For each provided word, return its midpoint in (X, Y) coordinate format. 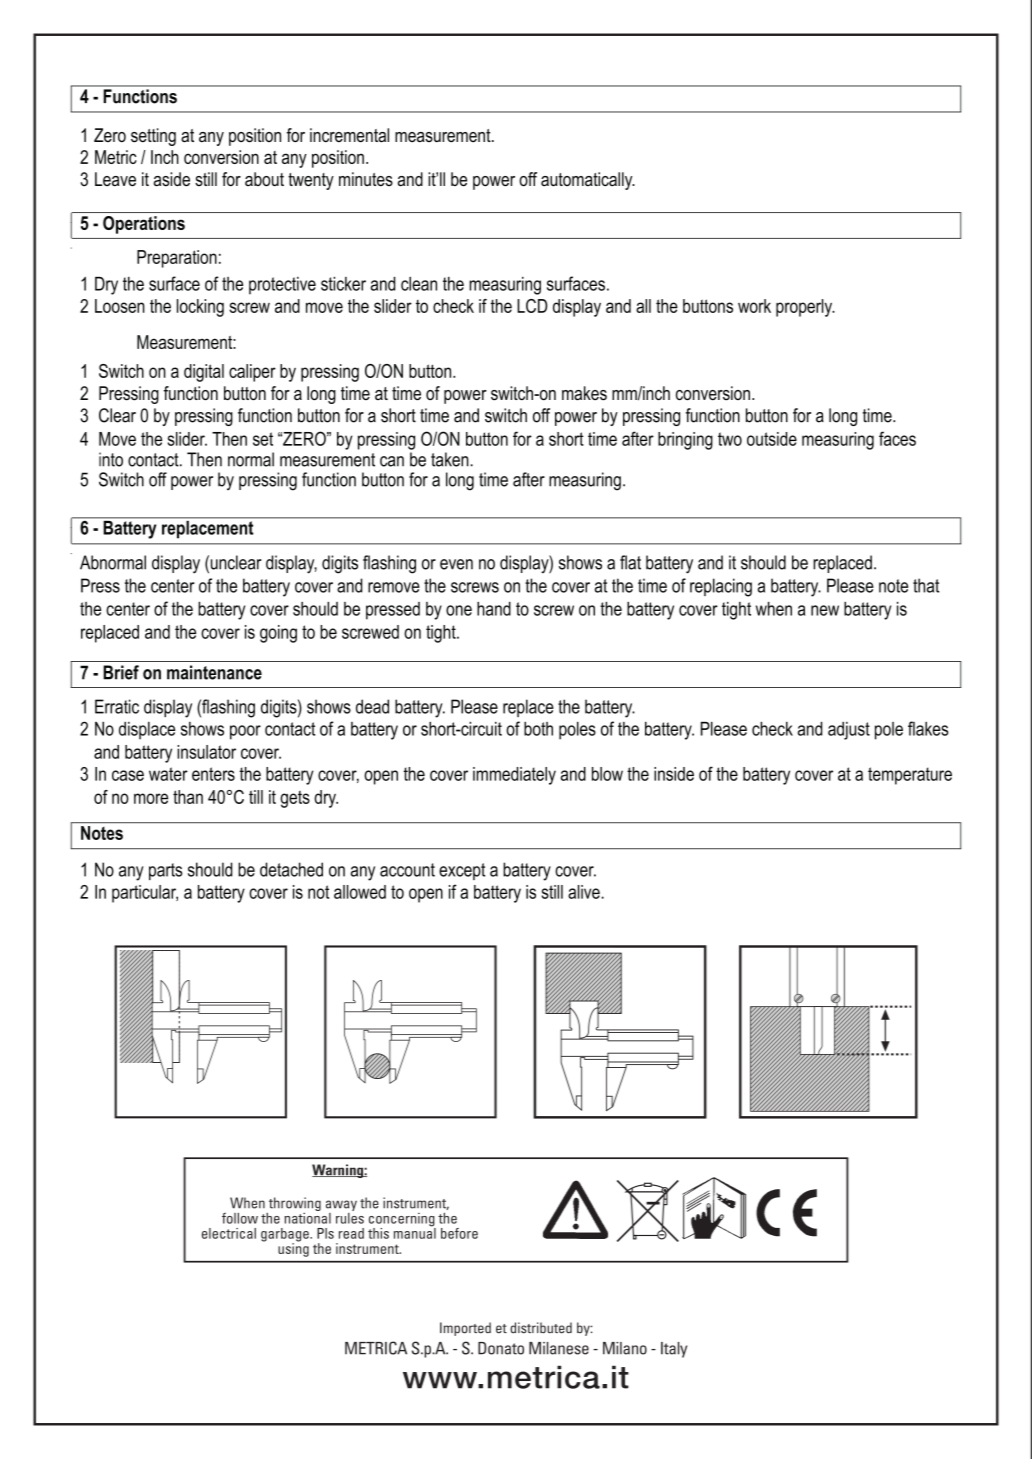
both (538, 729)
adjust (849, 731)
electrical (229, 1233)
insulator (206, 752)
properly (805, 308)
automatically (588, 181)
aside (172, 179)
